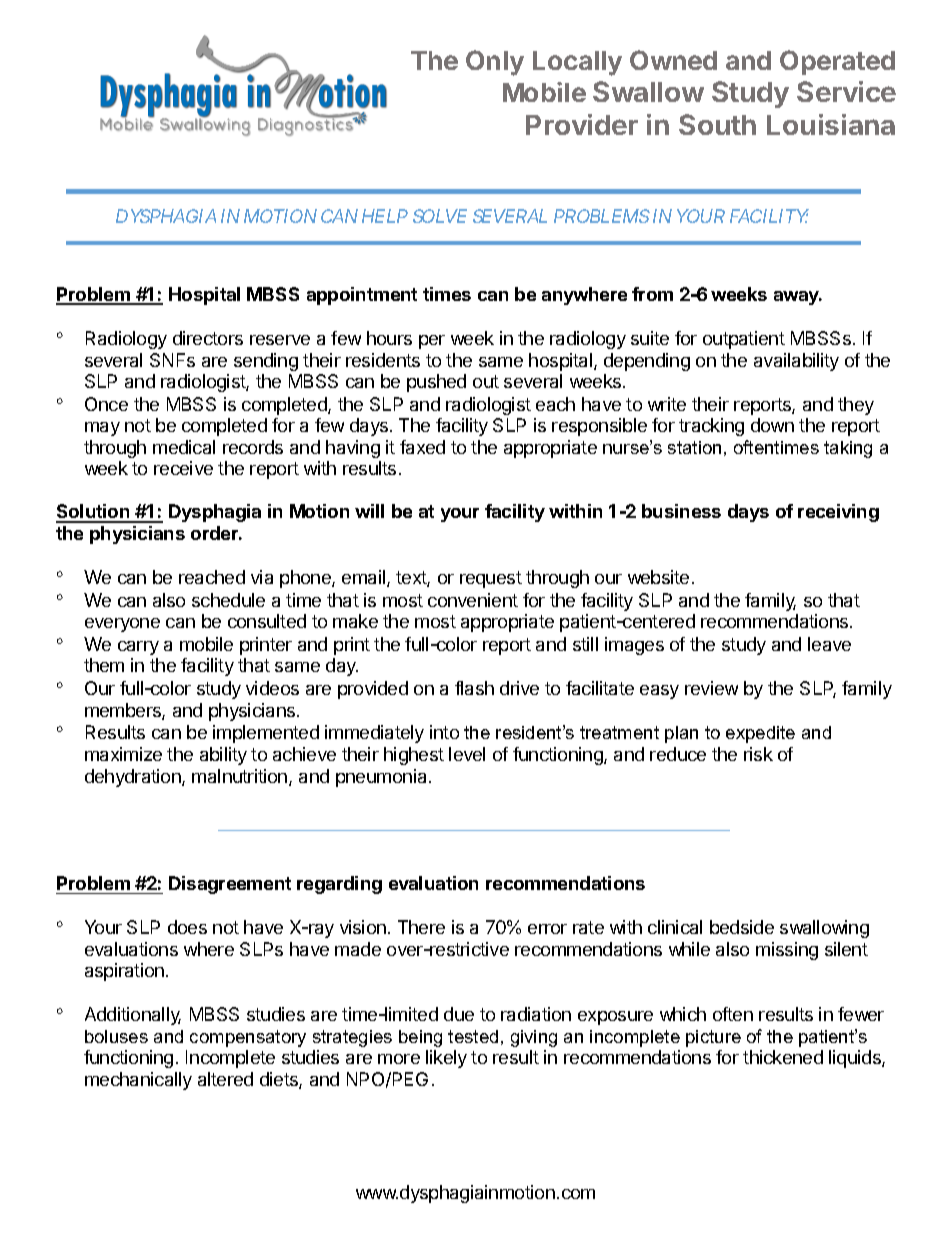 The width and height of the document is (952, 1233). Describe the element at coordinates (495, 63) in the document. I see `Only` at that location.
